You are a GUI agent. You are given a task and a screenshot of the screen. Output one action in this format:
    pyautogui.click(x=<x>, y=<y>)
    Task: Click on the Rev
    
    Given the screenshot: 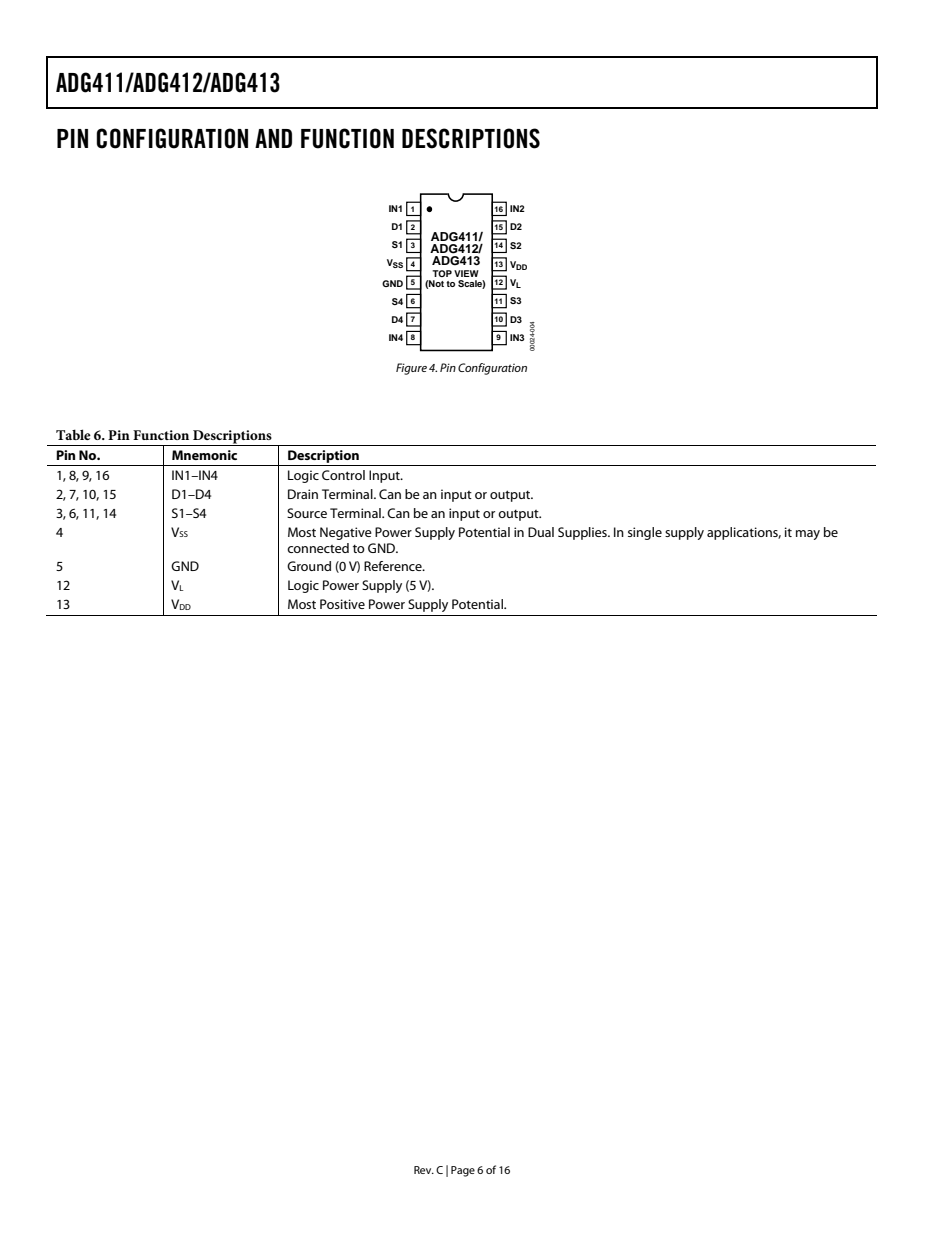 What is the action you would take?
    pyautogui.click(x=424, y=1170)
